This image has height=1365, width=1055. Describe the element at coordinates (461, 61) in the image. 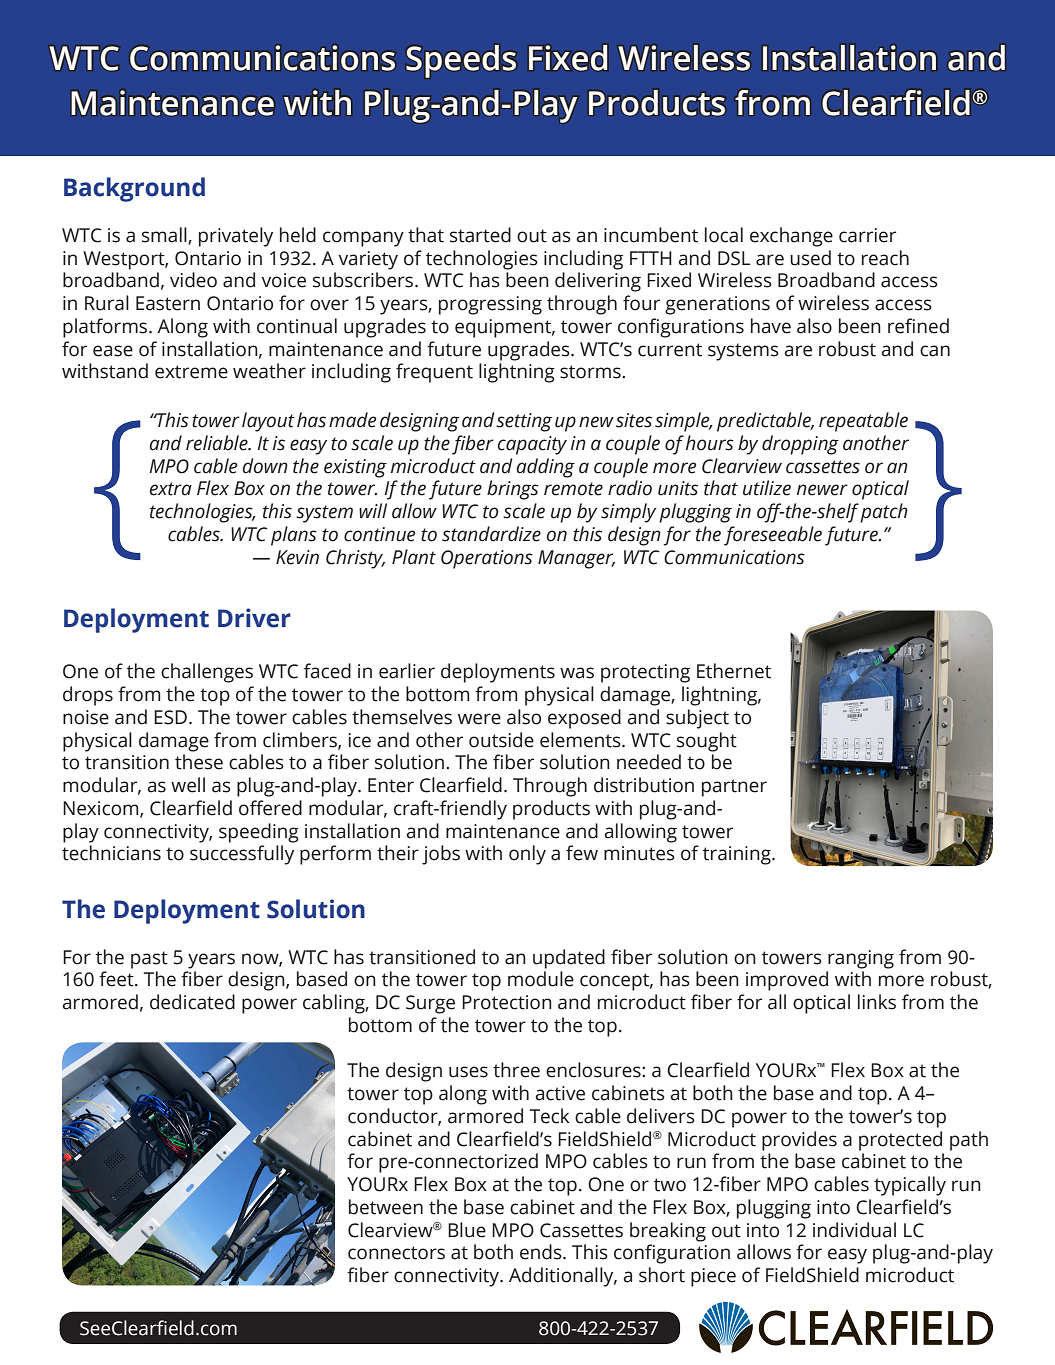

I see `Speeds` at that location.
